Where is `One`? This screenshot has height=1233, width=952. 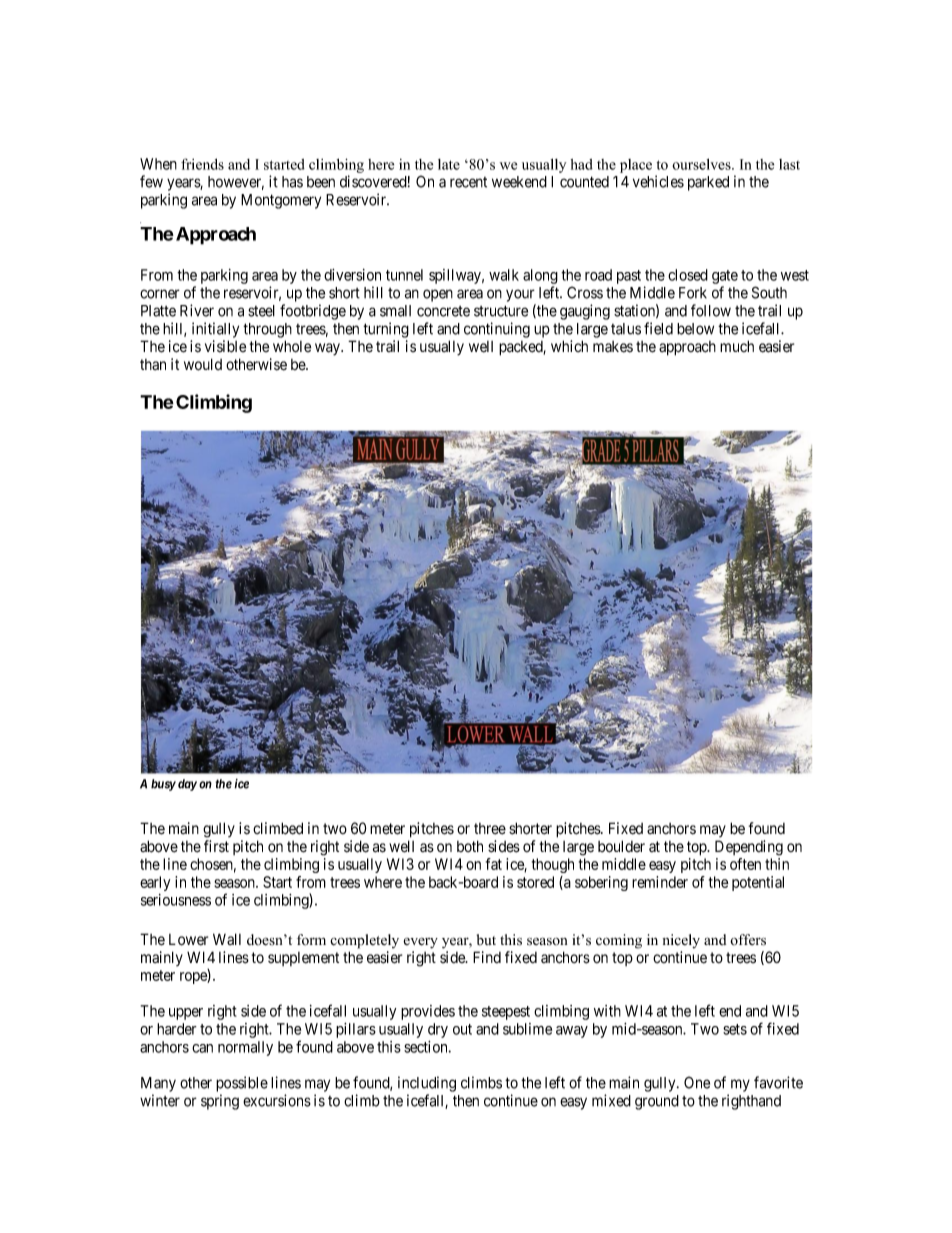 One is located at coordinates (697, 1082).
